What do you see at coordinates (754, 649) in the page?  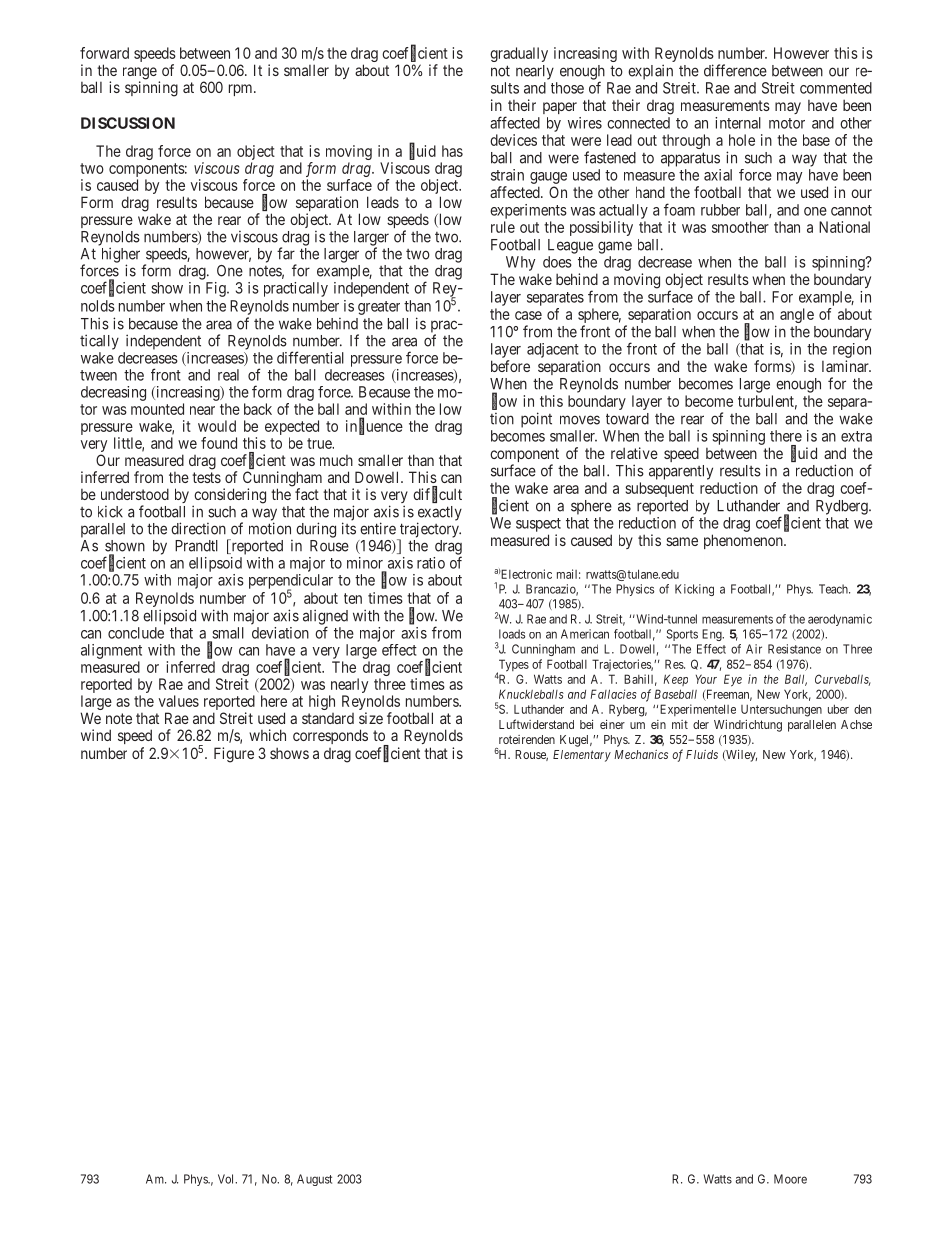 I see `Air` at bounding box center [754, 649].
